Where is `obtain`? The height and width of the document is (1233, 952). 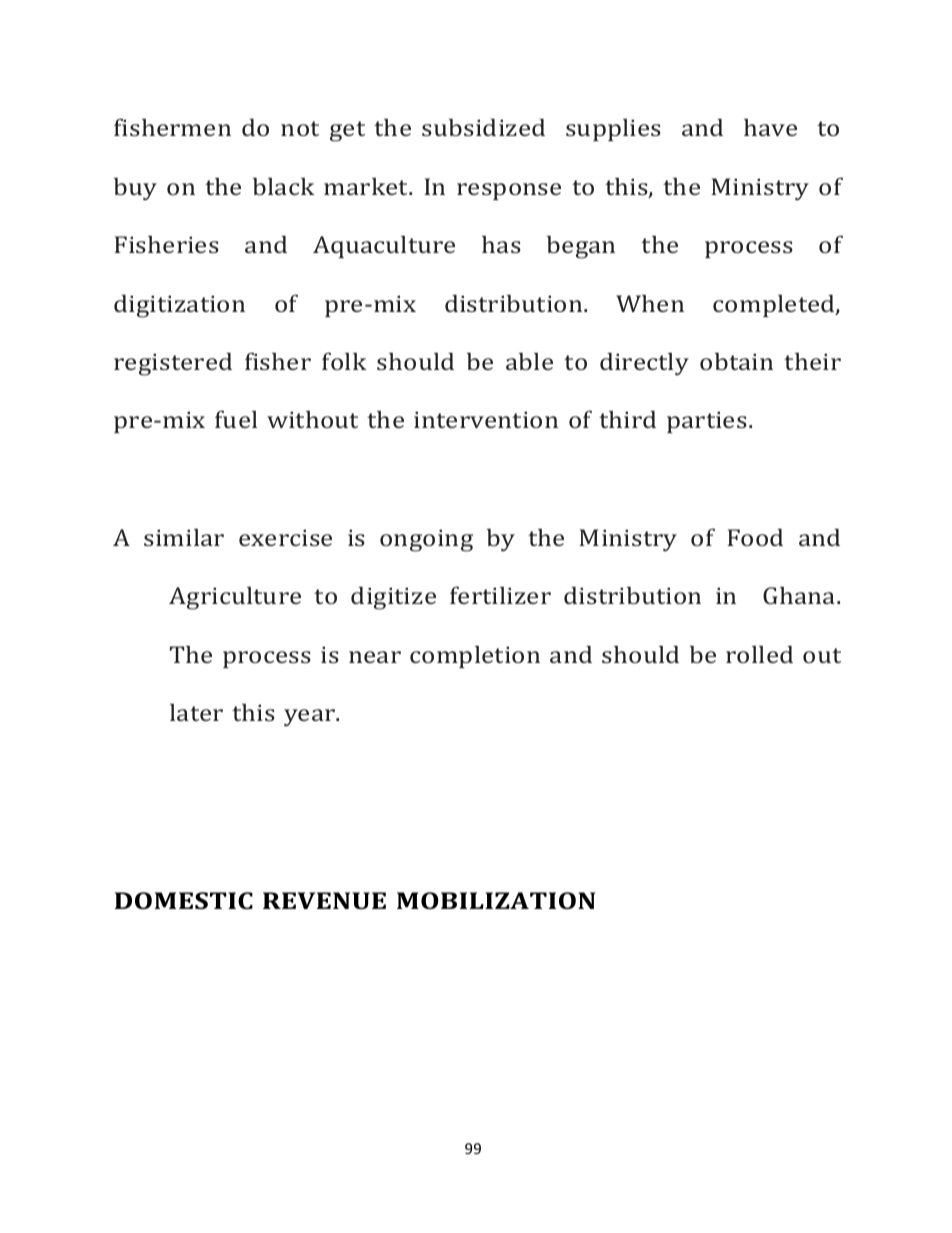
obtain is located at coordinates (736, 361).
